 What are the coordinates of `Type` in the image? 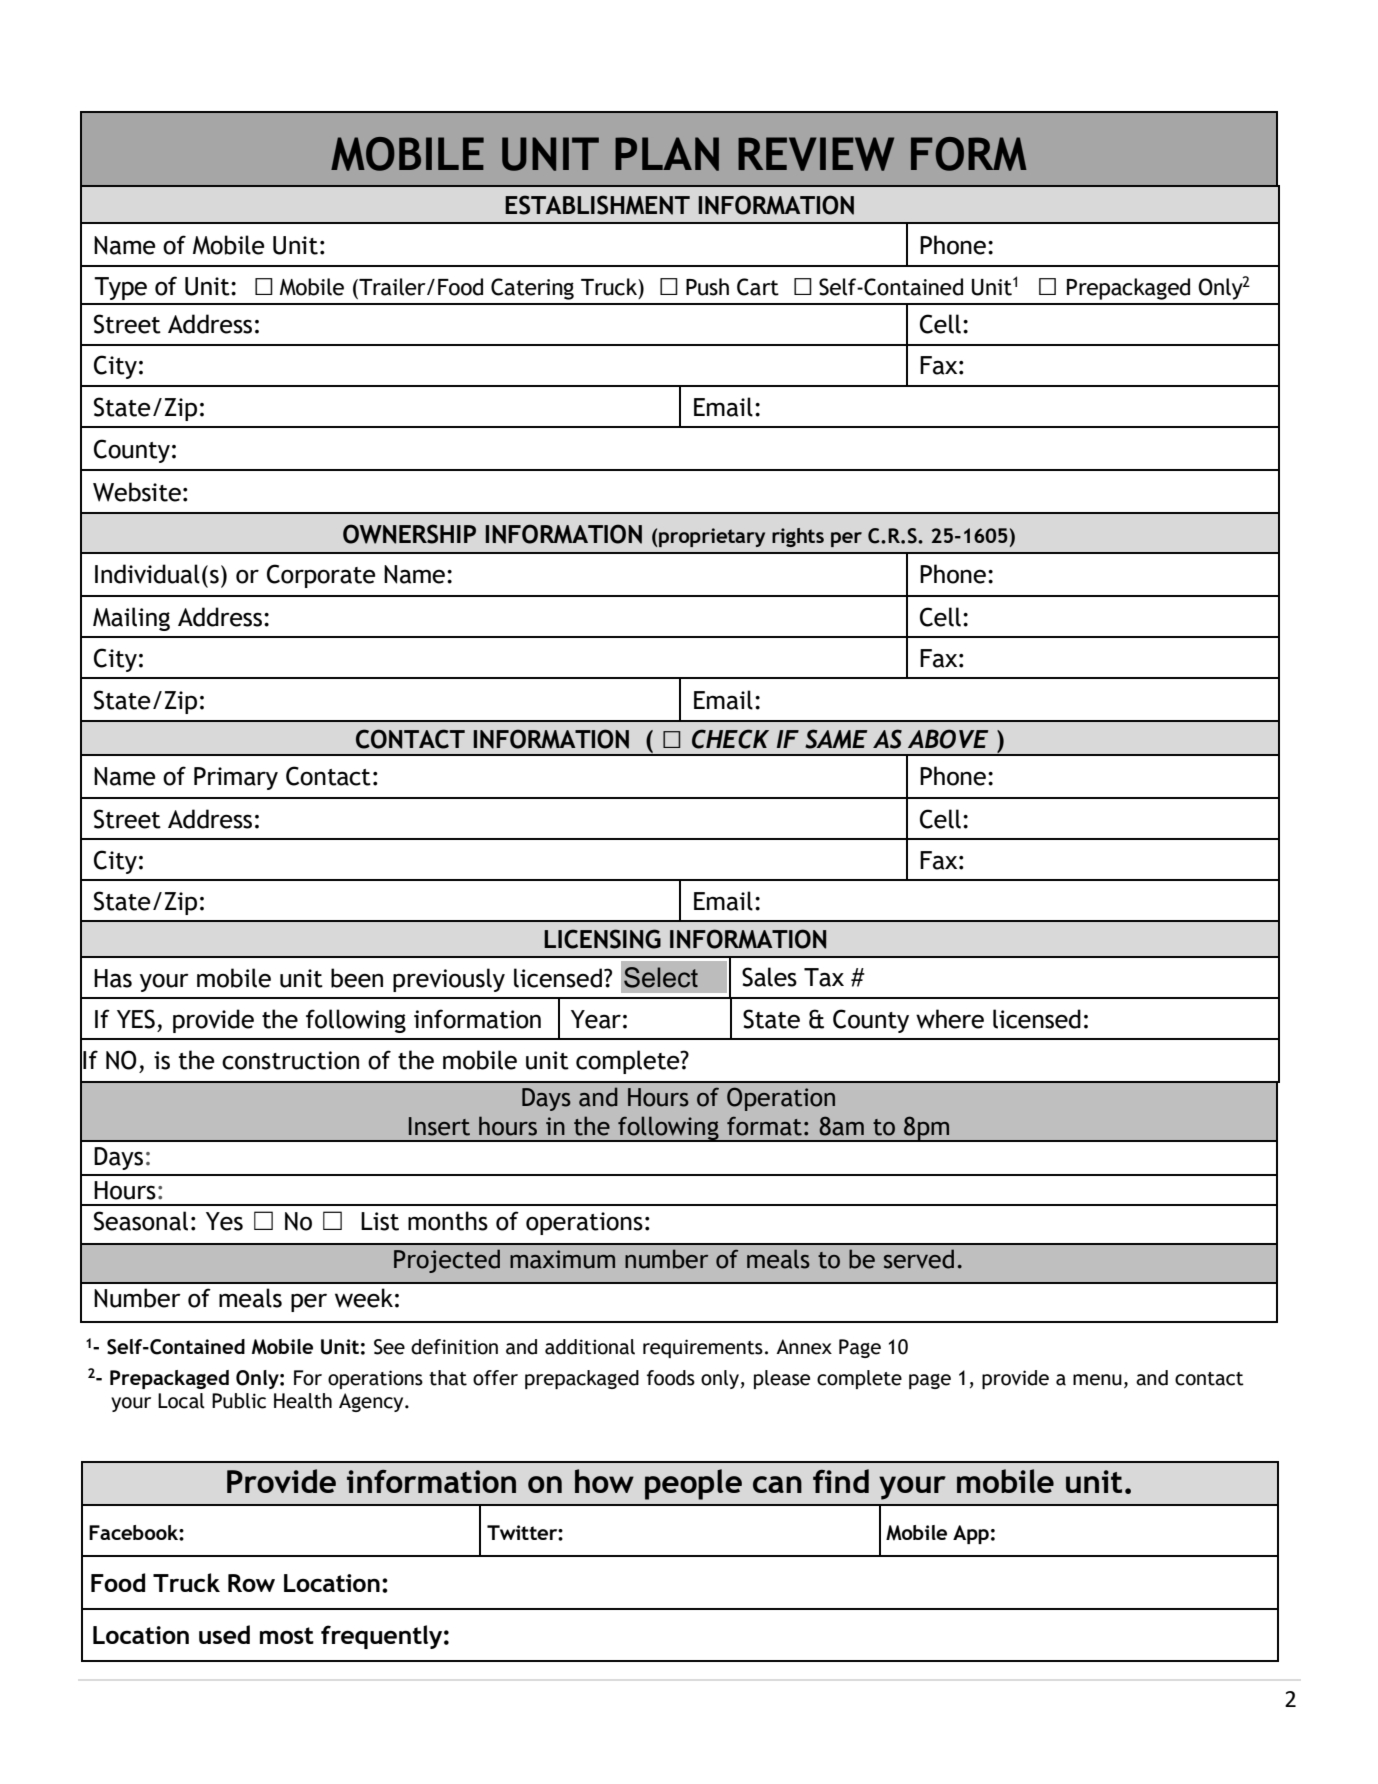 It's located at (120, 288).
